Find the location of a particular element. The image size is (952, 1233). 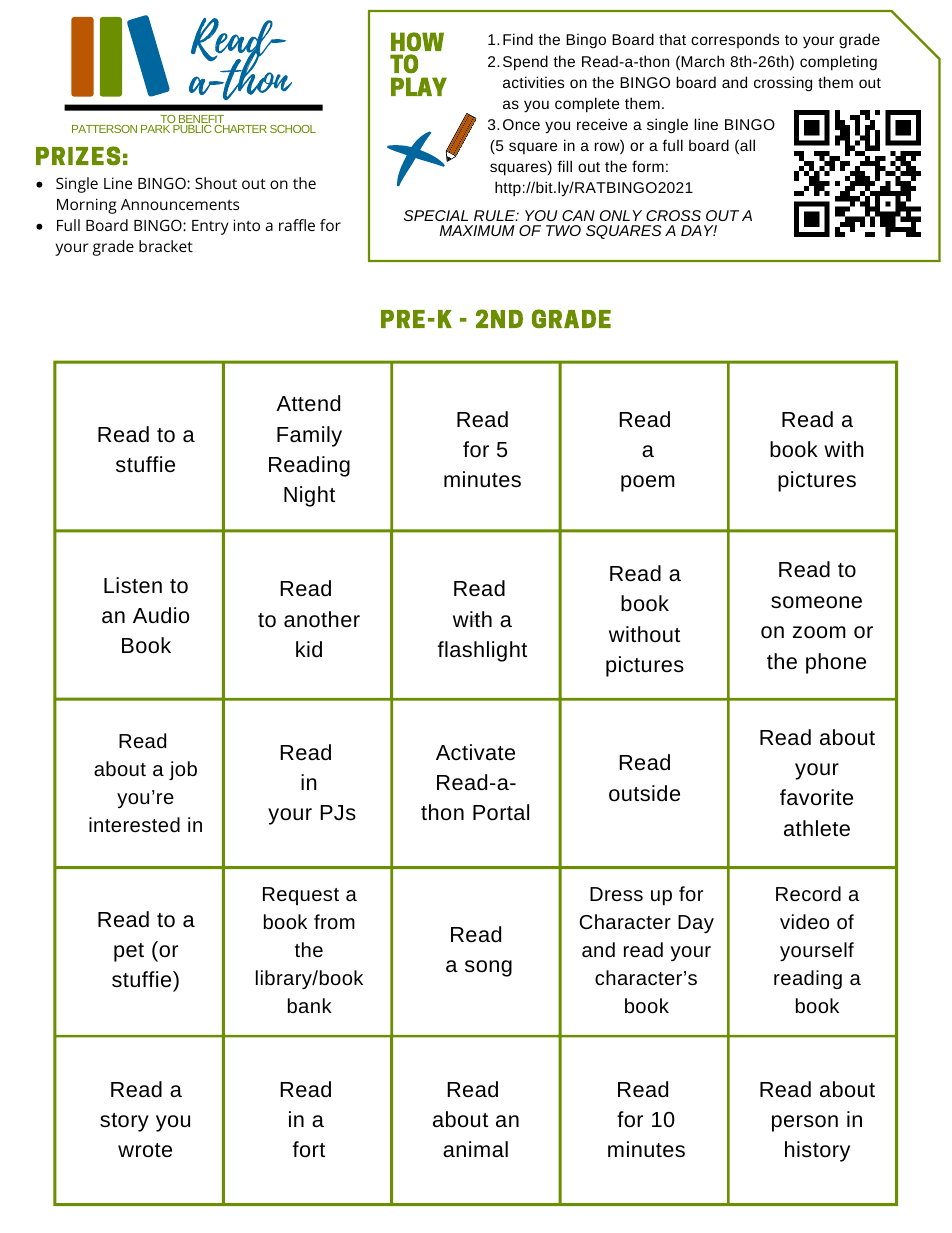

Audio is located at coordinates (161, 615).
